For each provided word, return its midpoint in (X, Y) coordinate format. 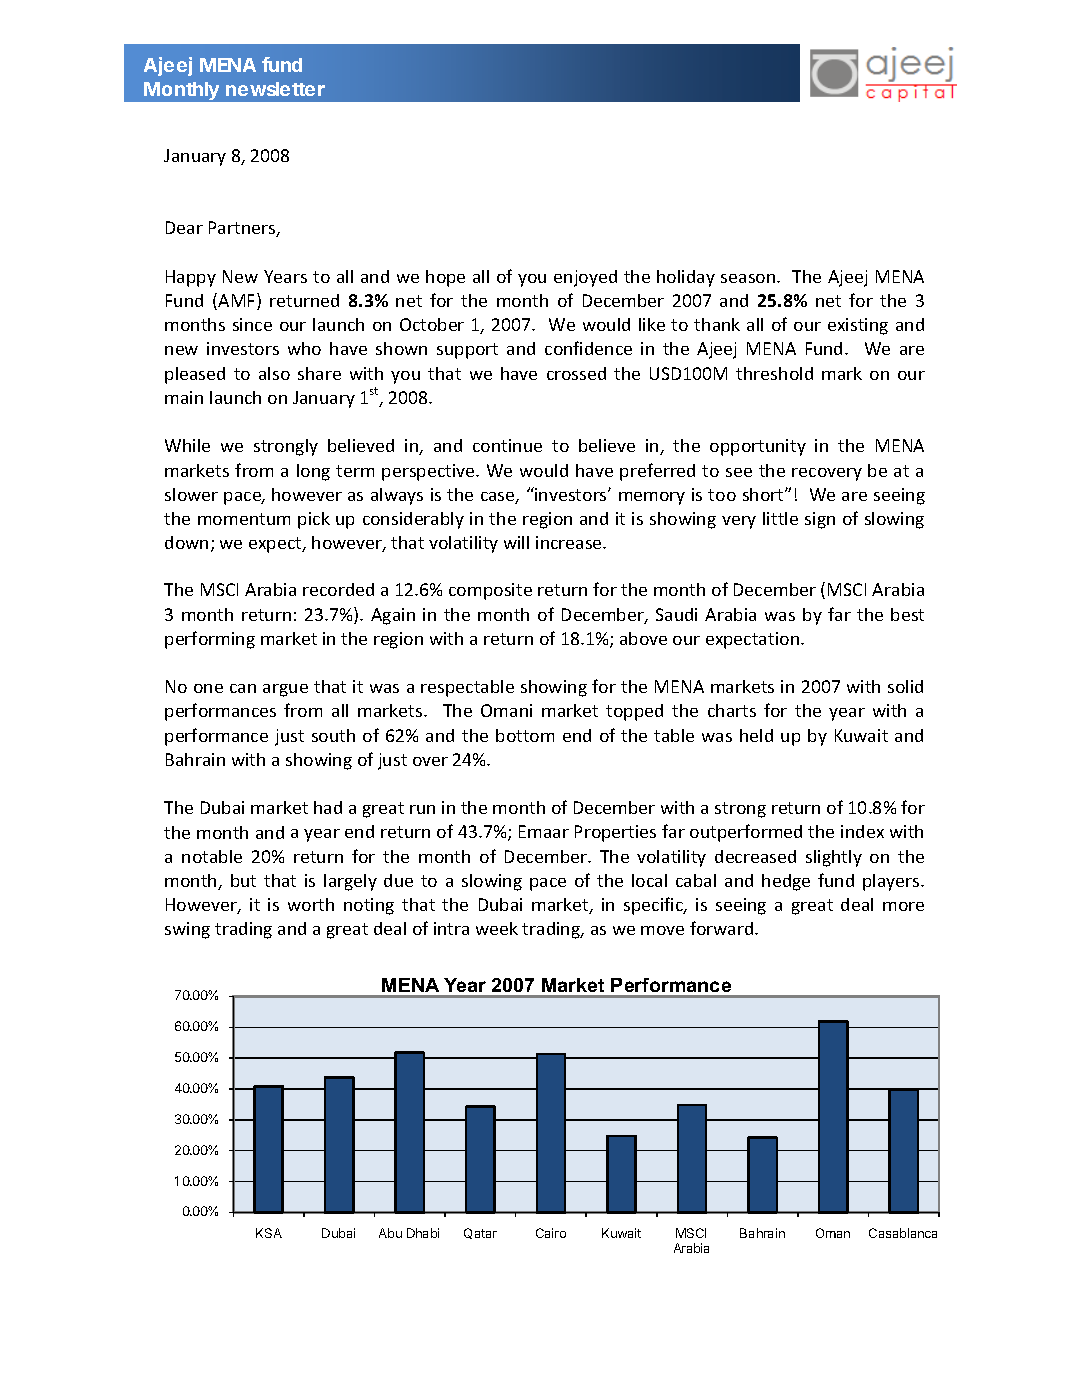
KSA (269, 1233)
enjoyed (585, 278)
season (749, 278)
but (243, 880)
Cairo (551, 1233)
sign (820, 520)
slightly (834, 858)
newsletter (275, 89)
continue (507, 445)
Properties (615, 833)
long (313, 472)
